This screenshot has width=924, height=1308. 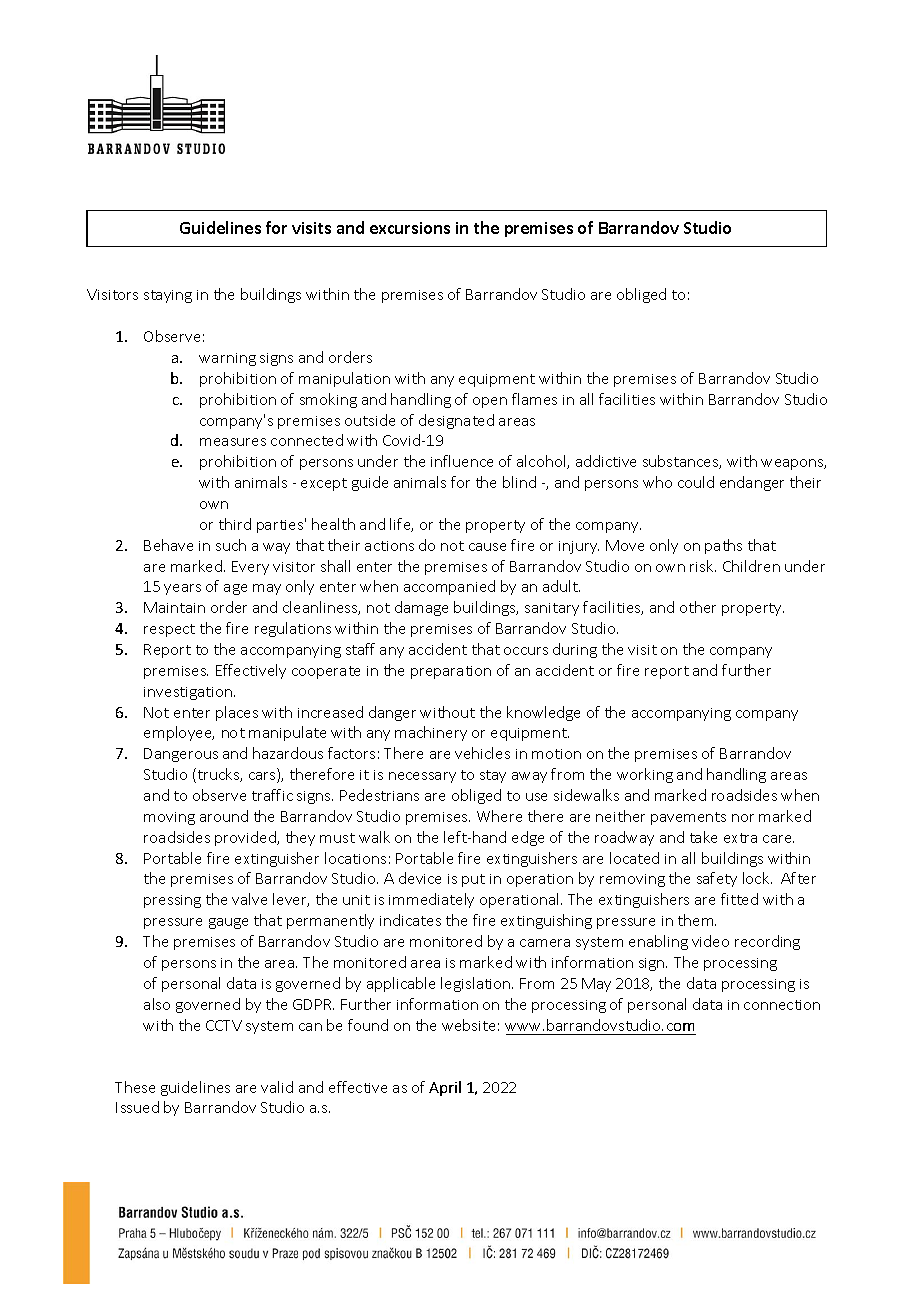 I want to click on warning, so click(x=227, y=359).
